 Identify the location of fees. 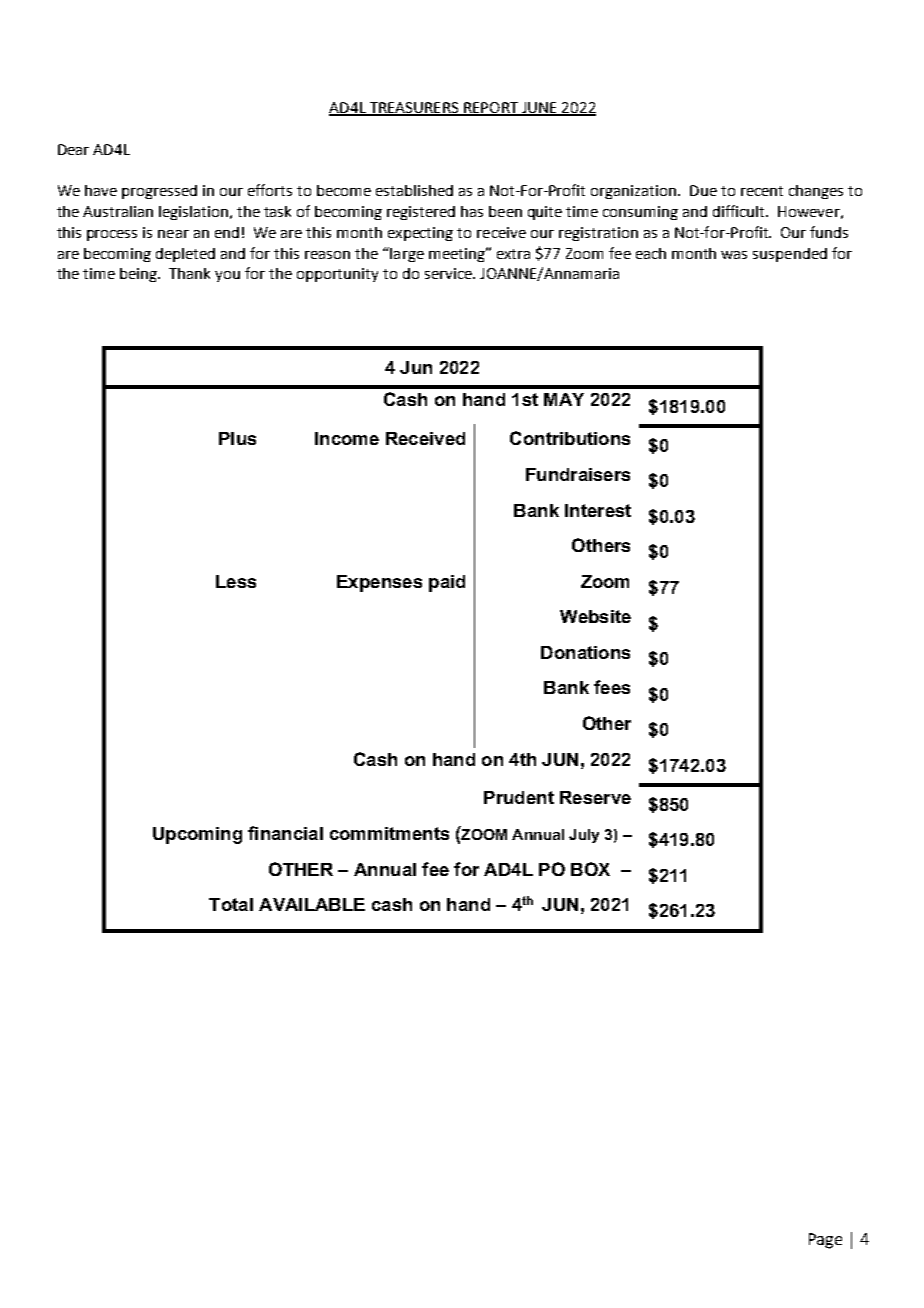
(612, 687).
